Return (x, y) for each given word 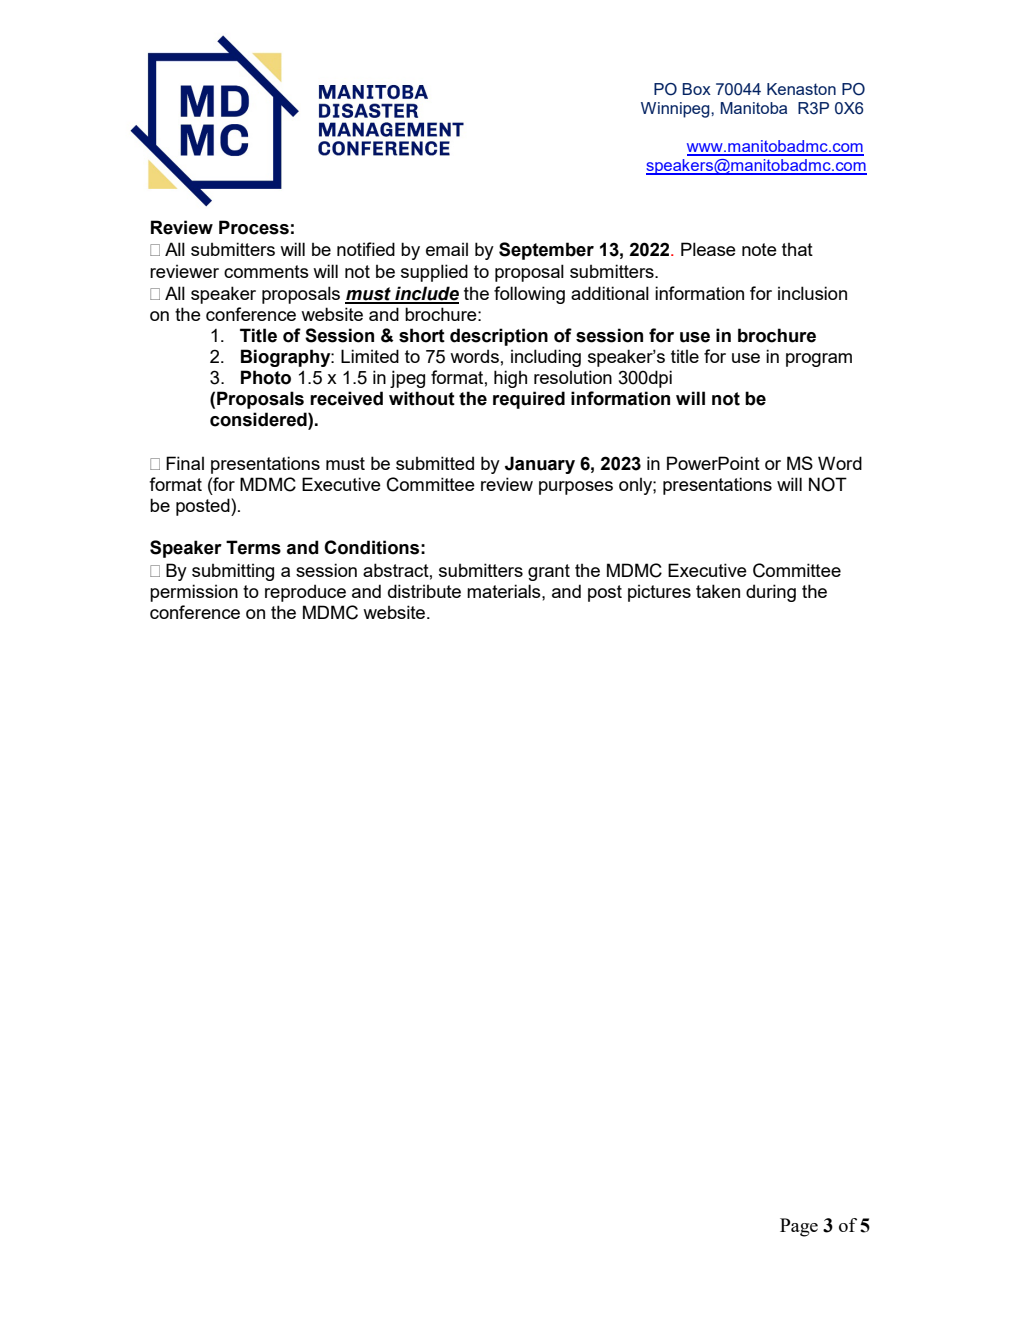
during (771, 593)
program (819, 360)
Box (696, 89)
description (499, 337)
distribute (424, 591)
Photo (266, 377)
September (546, 251)
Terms (253, 547)
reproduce (305, 593)
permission (194, 593)
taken (718, 591)
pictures (659, 593)
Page (799, 1227)
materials (505, 591)
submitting (233, 572)
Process (254, 227)
